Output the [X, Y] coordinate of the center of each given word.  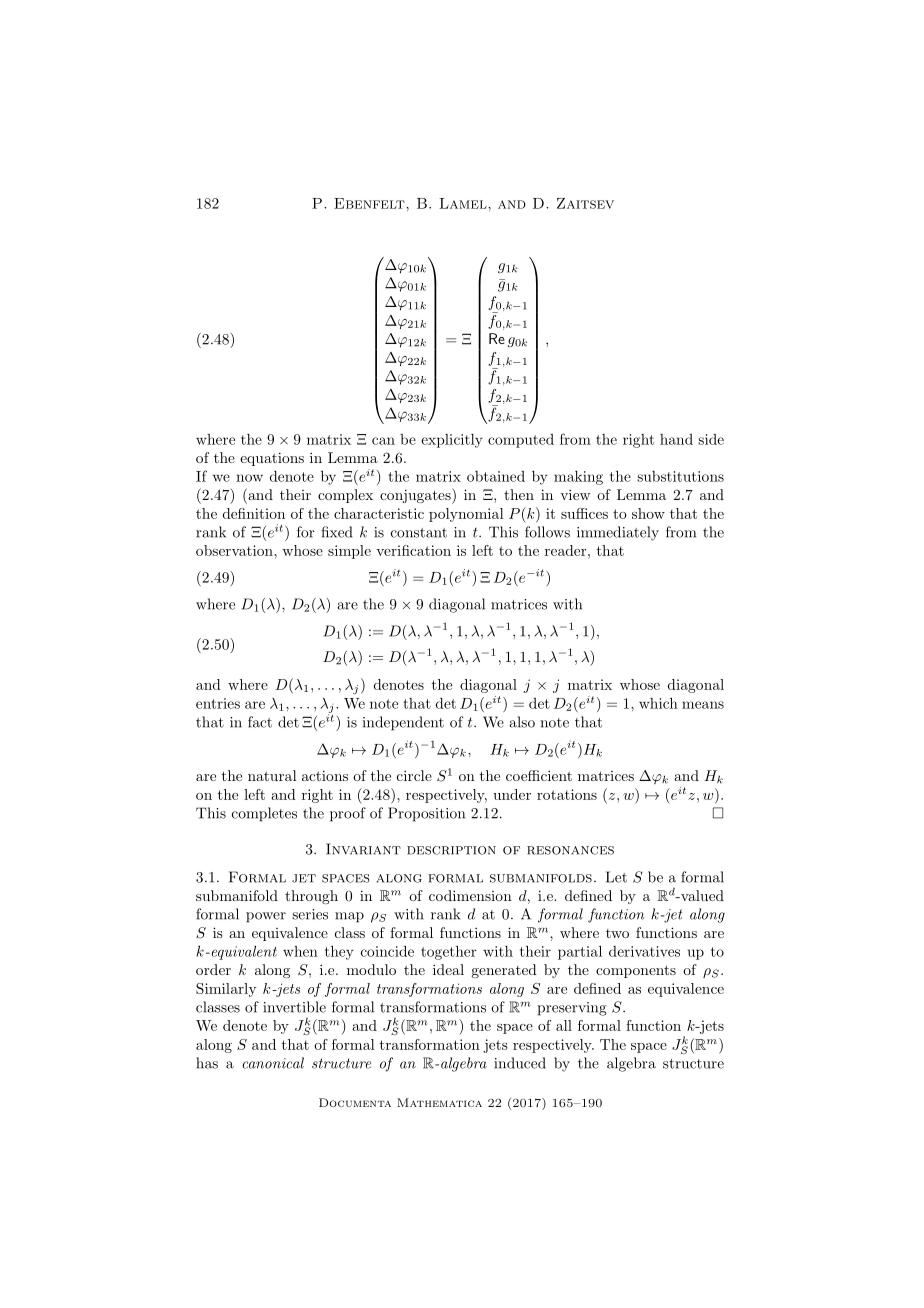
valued [701, 895]
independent [403, 723]
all [564, 1025]
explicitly [452, 441]
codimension [470, 895]
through [311, 897]
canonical [273, 1063]
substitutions [680, 476]
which [658, 703]
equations [272, 459]
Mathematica [439, 1102]
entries [218, 703]
